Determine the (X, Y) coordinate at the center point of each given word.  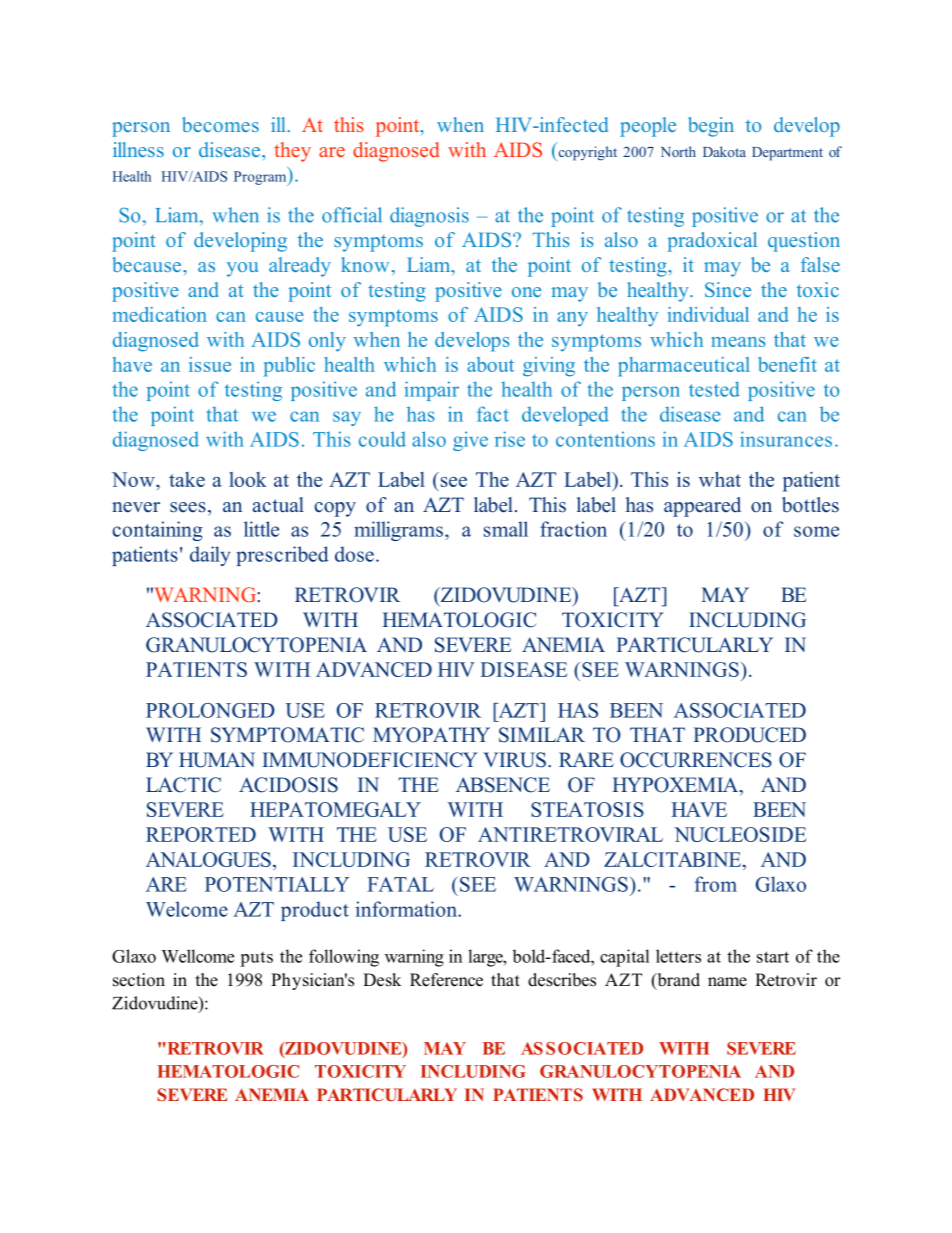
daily (210, 556)
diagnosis (429, 217)
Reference (446, 980)
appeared (702, 507)
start (773, 957)
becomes (220, 124)
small (506, 529)
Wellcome (197, 956)
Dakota (724, 151)
